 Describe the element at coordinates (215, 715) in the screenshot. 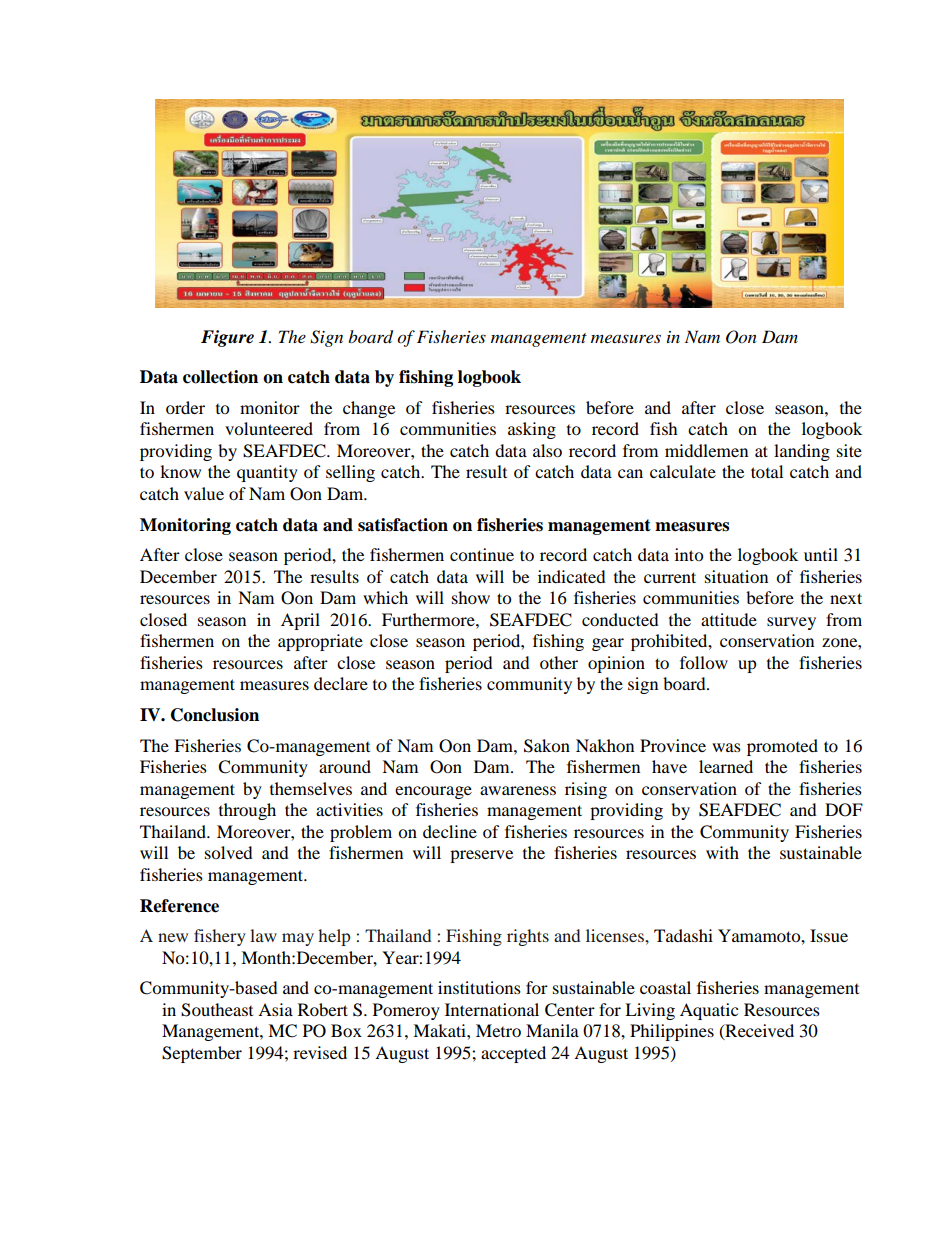

I see `Conclusion` at that location.
